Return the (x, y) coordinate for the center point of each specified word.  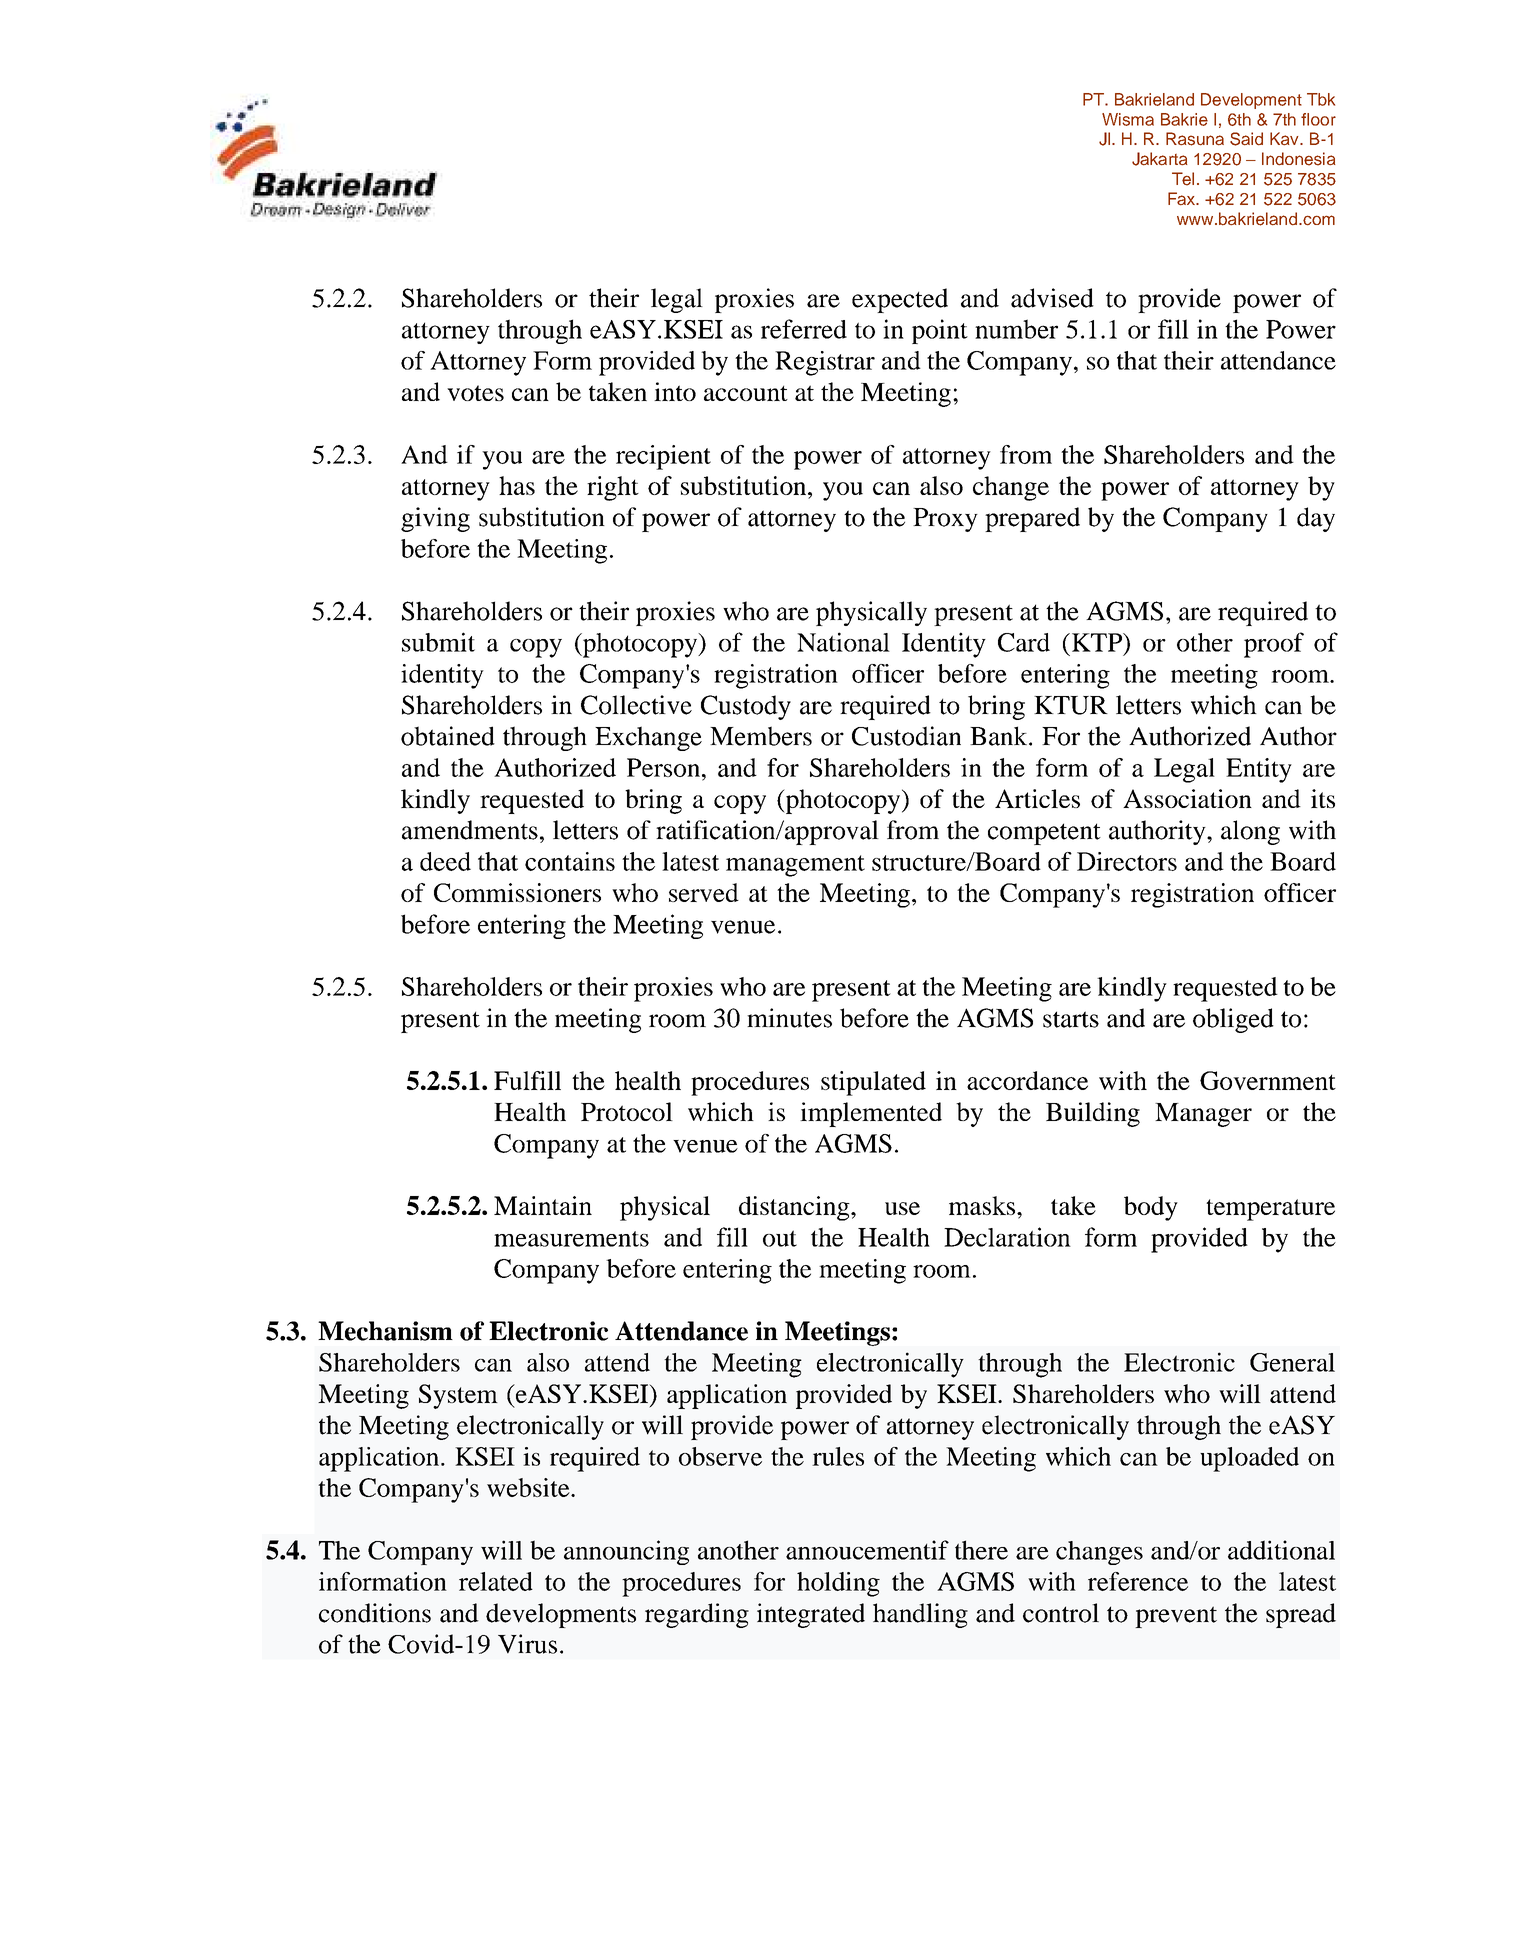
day (1316, 519)
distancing (795, 1208)
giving (435, 519)
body (1151, 1208)
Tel (1183, 179)
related (496, 1581)
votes (475, 393)
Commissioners (517, 892)
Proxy (945, 520)
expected (900, 300)
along (1250, 832)
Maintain (543, 1205)
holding (838, 1584)
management (795, 866)
